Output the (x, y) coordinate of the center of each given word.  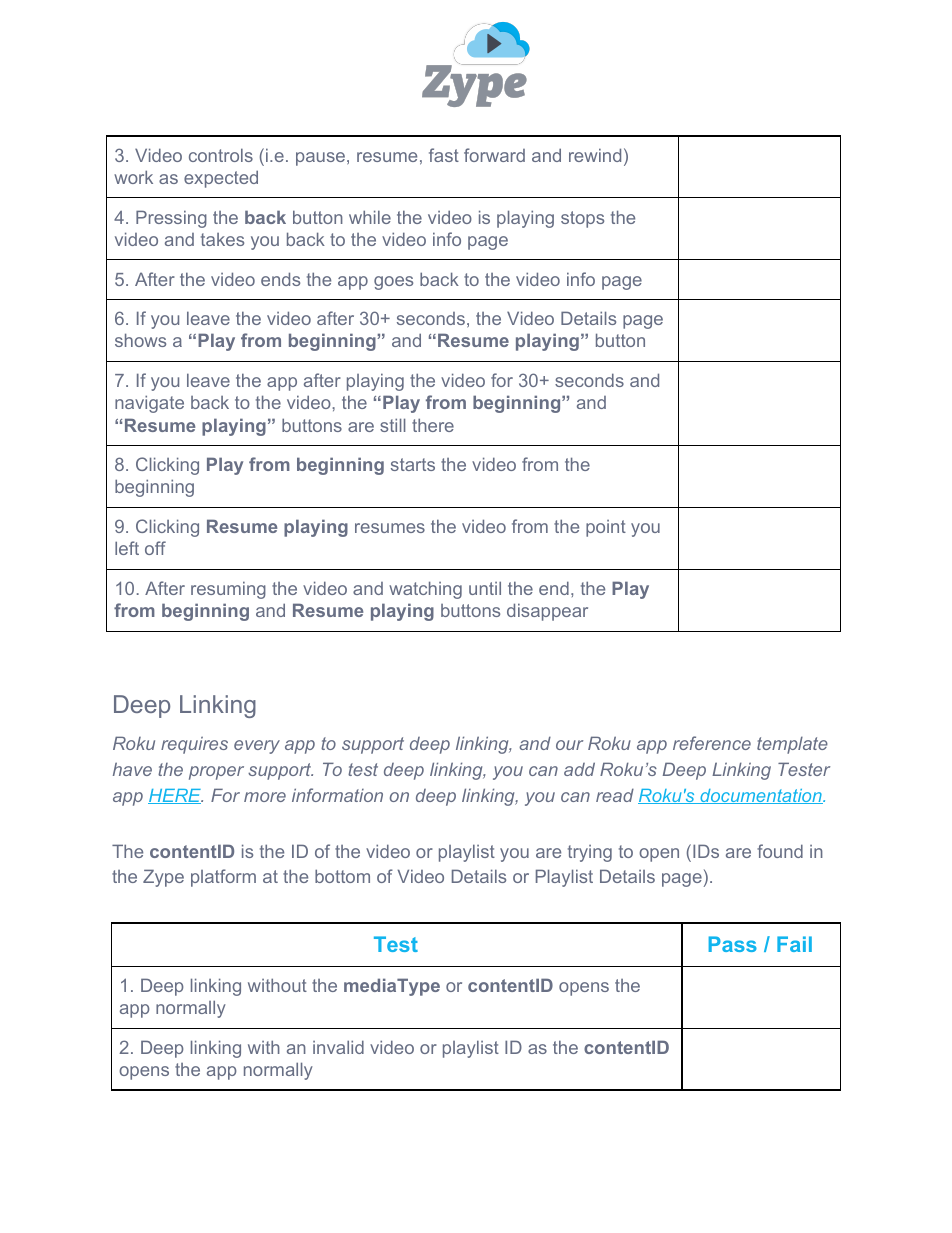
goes (393, 283)
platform (223, 878)
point (606, 528)
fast (444, 155)
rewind (595, 155)
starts (413, 464)
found (780, 851)
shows (140, 340)
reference (712, 743)
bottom (342, 876)
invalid (338, 1047)
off (155, 548)
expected (221, 179)
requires (194, 745)
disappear (547, 612)
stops (582, 219)
